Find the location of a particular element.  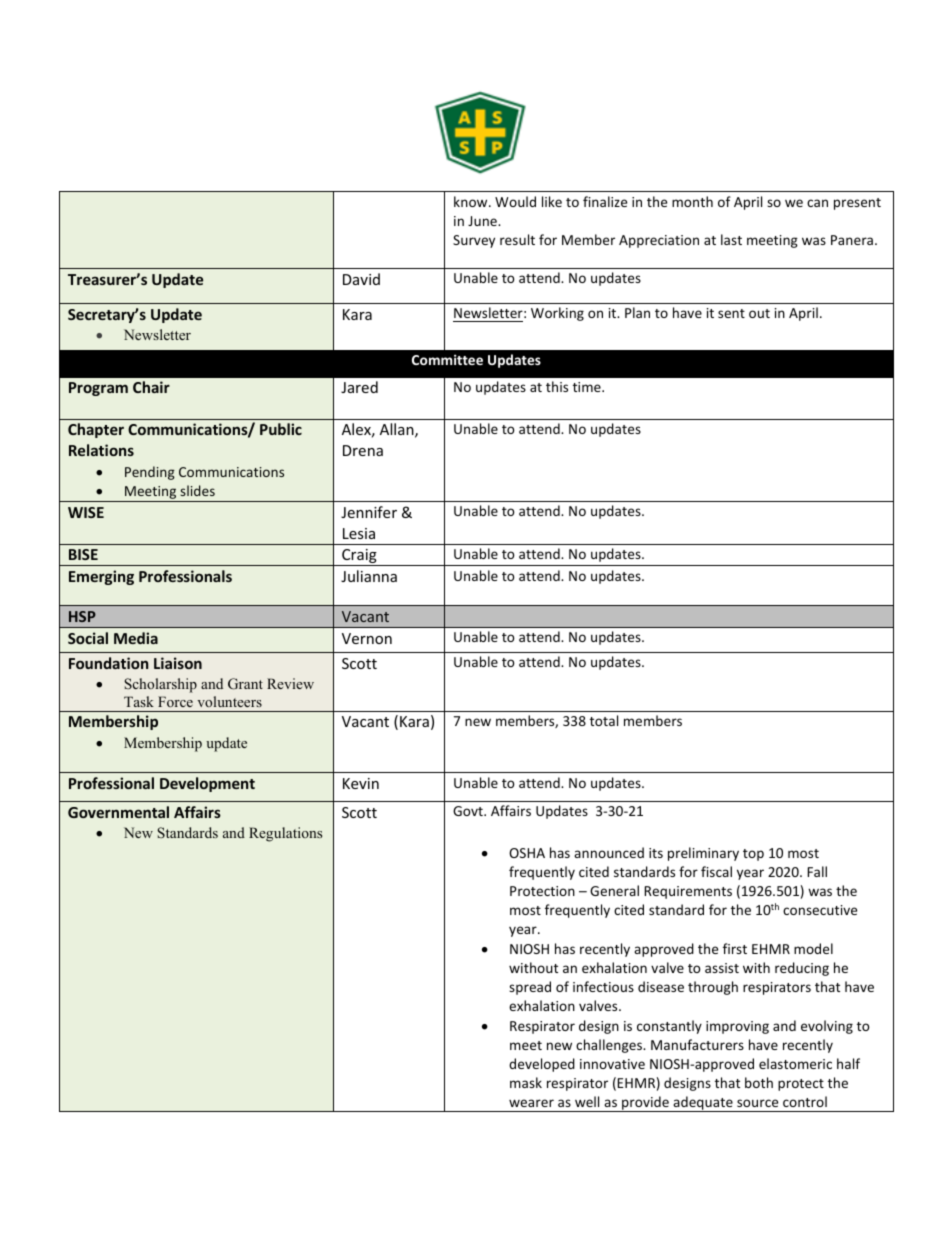

June is located at coordinates (483, 221).
